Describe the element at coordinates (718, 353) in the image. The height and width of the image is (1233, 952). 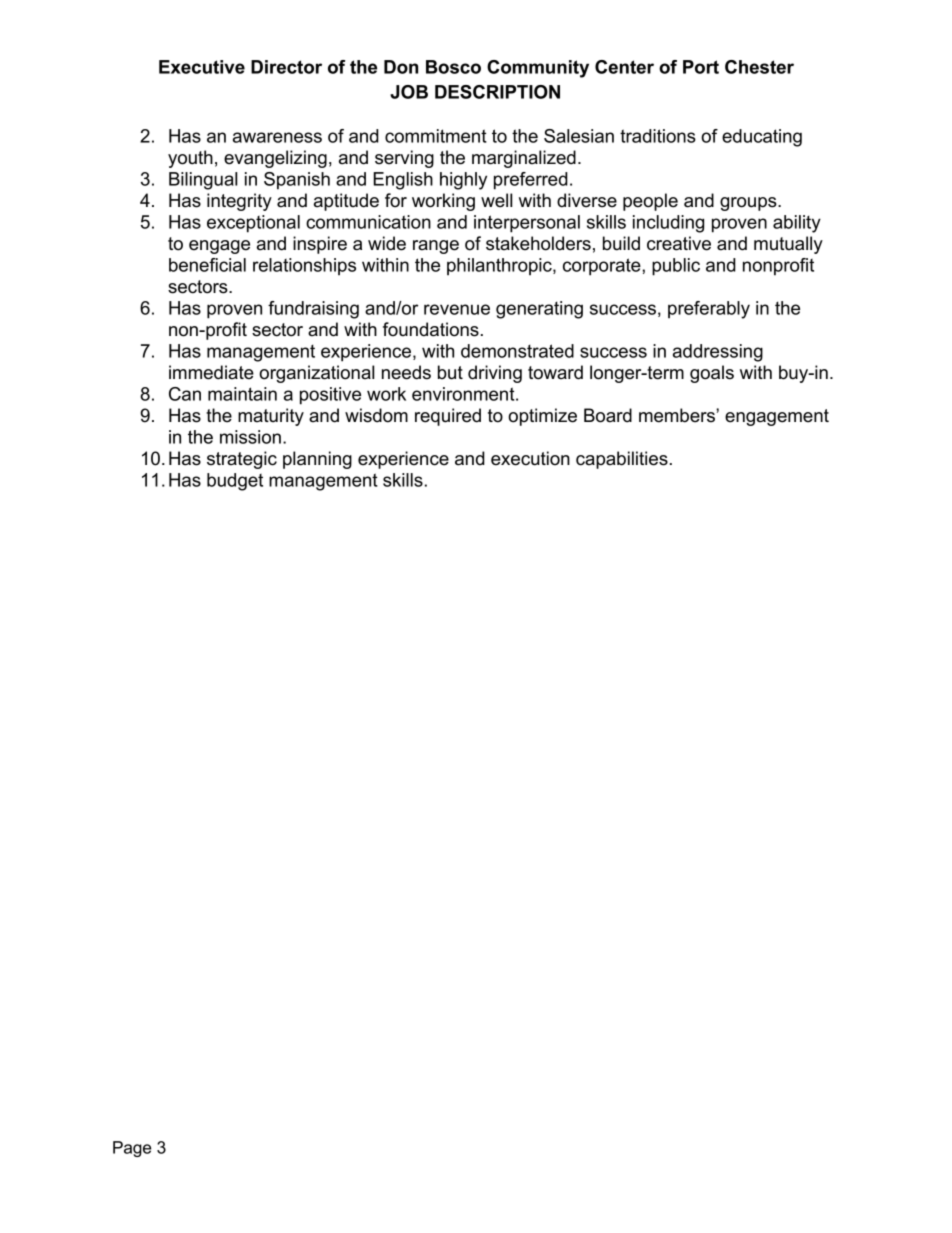
I see `addressing` at that location.
